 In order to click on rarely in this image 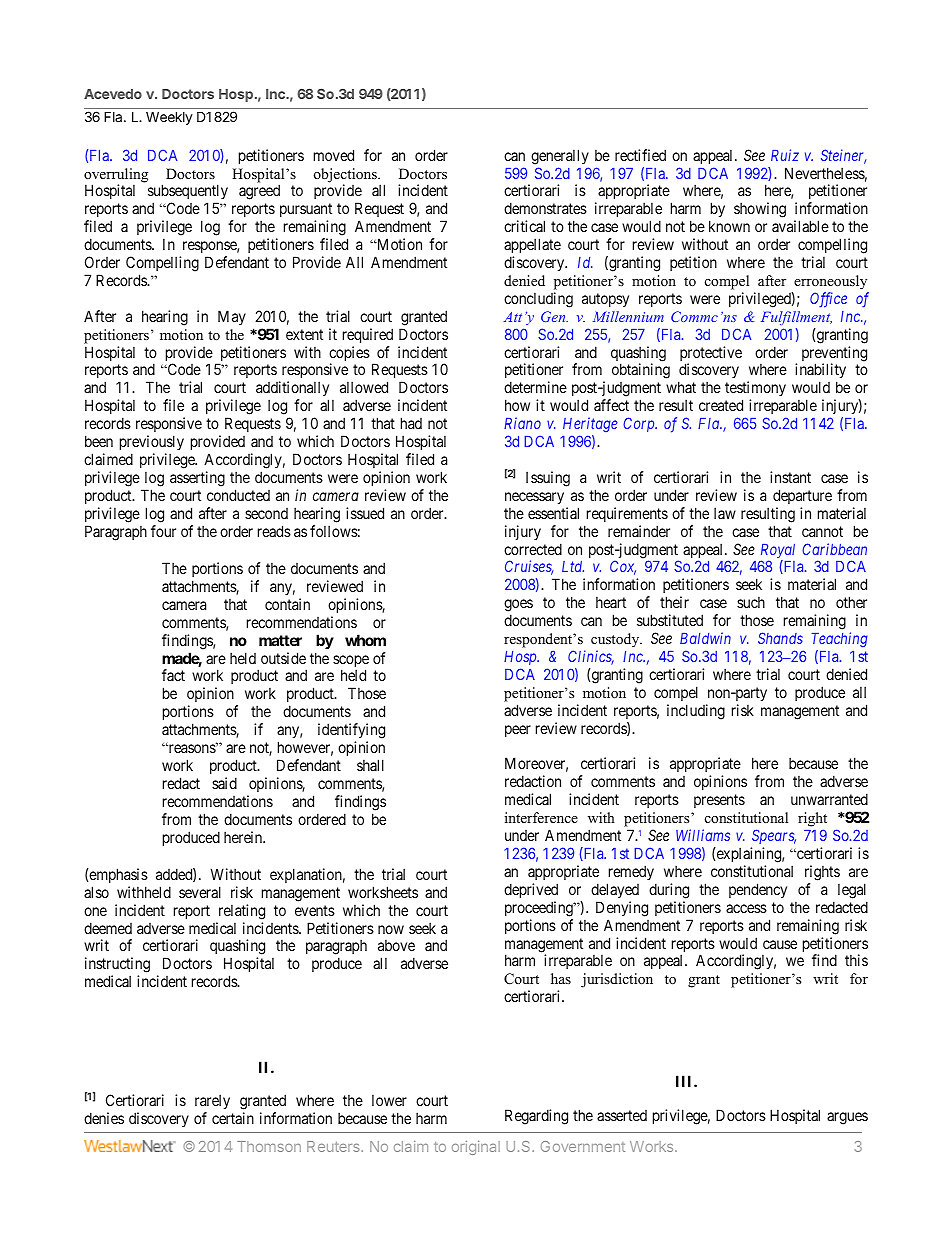, I will do `click(212, 1101)`.
